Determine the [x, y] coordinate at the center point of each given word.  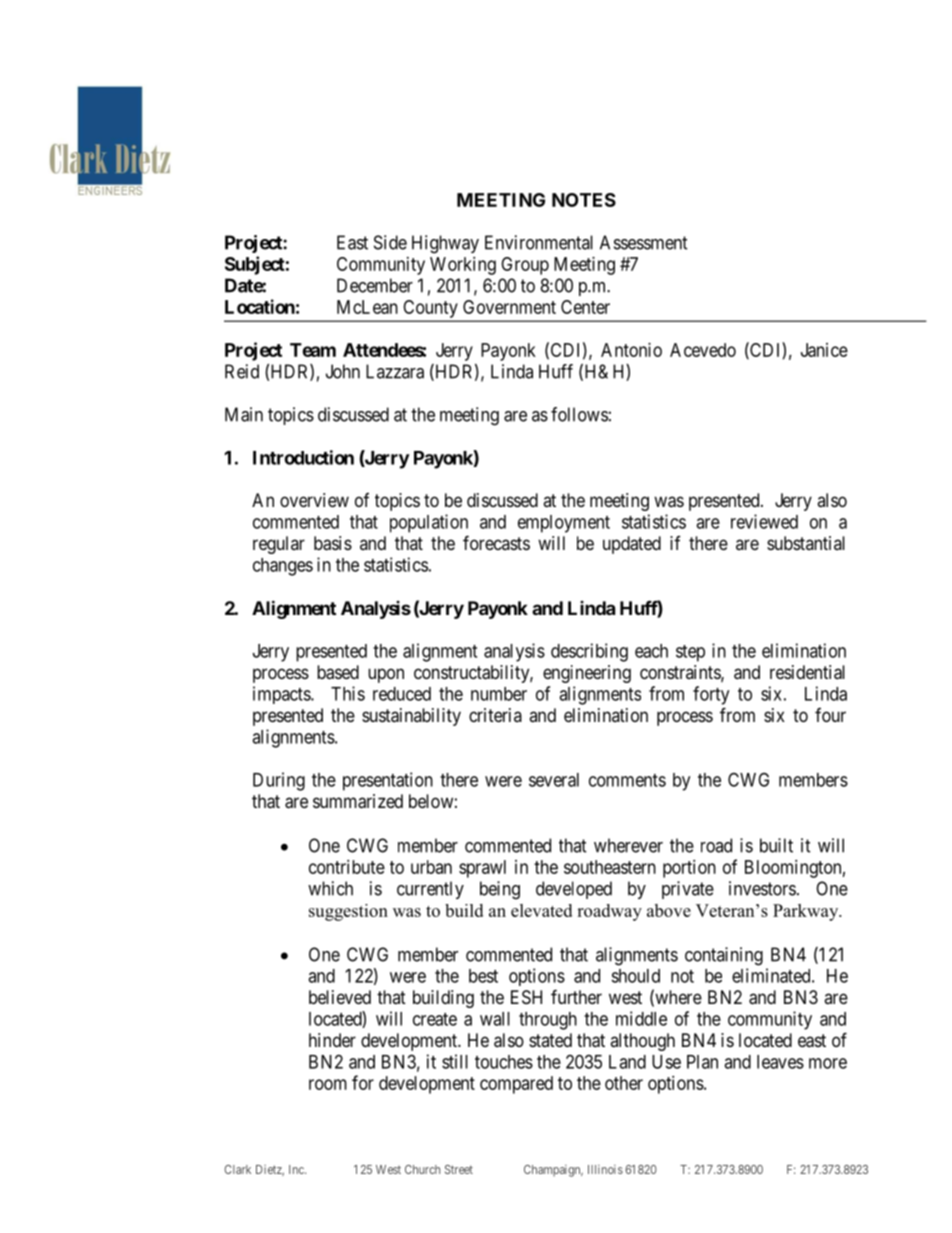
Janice [824, 350]
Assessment [644, 242]
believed [340, 997]
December [375, 285]
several [554, 780]
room [328, 1084]
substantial [806, 543]
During [279, 781]
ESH [526, 997]
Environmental [539, 242]
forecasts [496, 542]
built [776, 845]
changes [283, 567]
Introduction [303, 457]
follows [579, 414]
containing [724, 956]
